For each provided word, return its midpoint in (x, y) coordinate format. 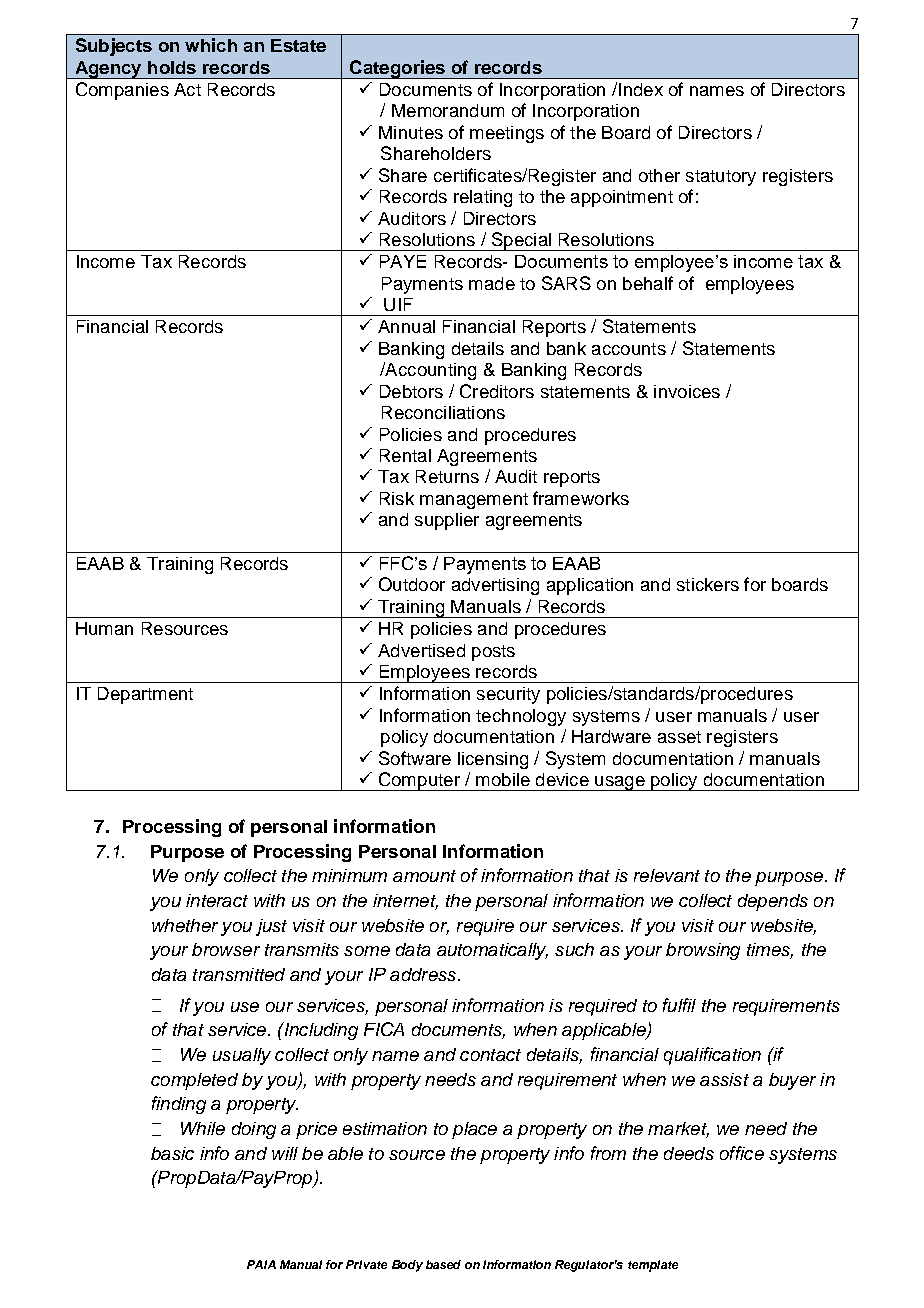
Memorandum (448, 110)
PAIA (261, 1264)
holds (172, 67)
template (653, 1266)
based (443, 1264)
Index (641, 89)
